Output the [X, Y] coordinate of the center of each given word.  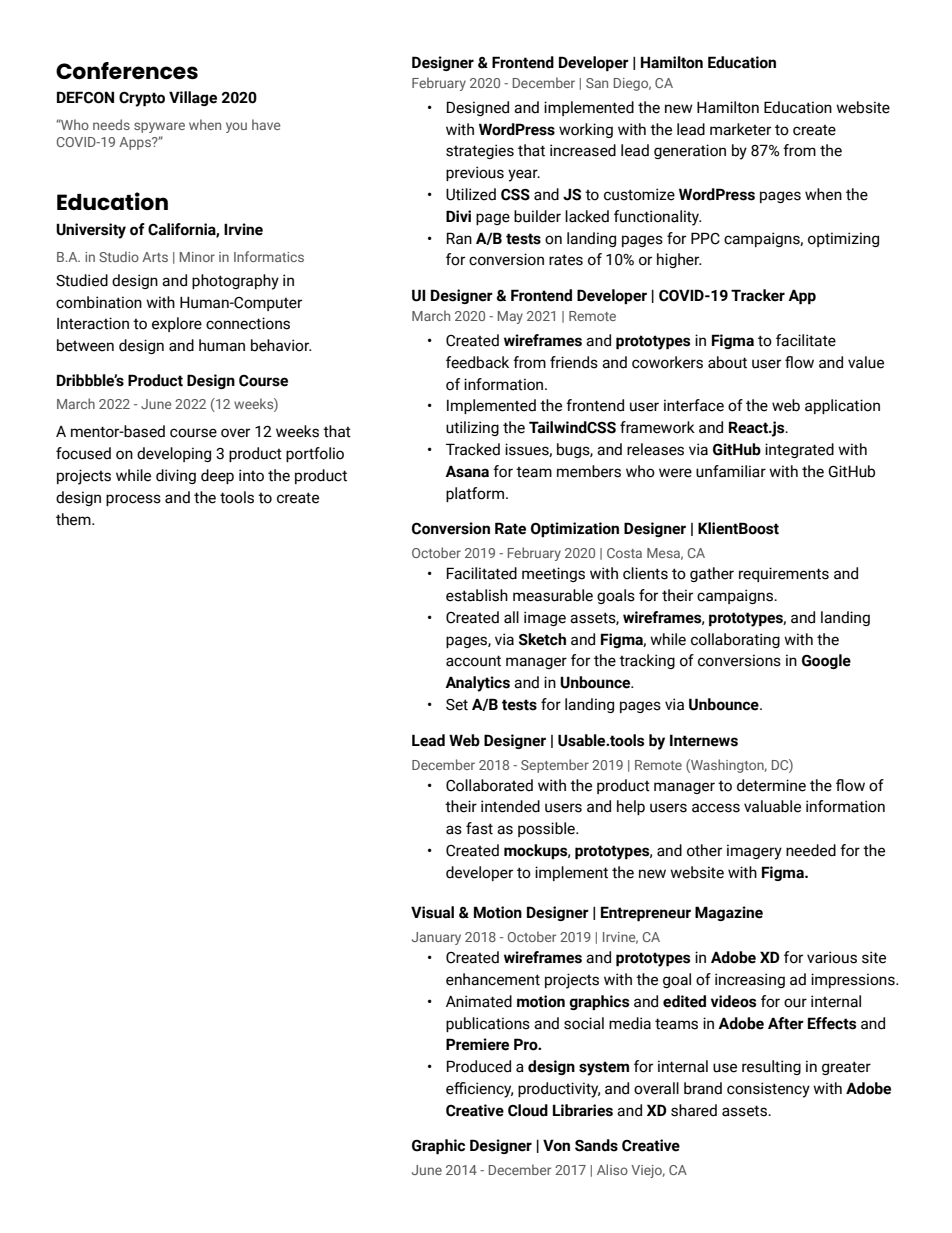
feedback [477, 362]
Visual [432, 912]
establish [477, 595]
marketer [740, 129]
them [74, 519]
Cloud [528, 1110]
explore [177, 324]
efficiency [479, 1090]
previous [475, 173]
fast [479, 828]
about [727, 362]
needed [811, 850]
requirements [784, 574]
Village [193, 98]
